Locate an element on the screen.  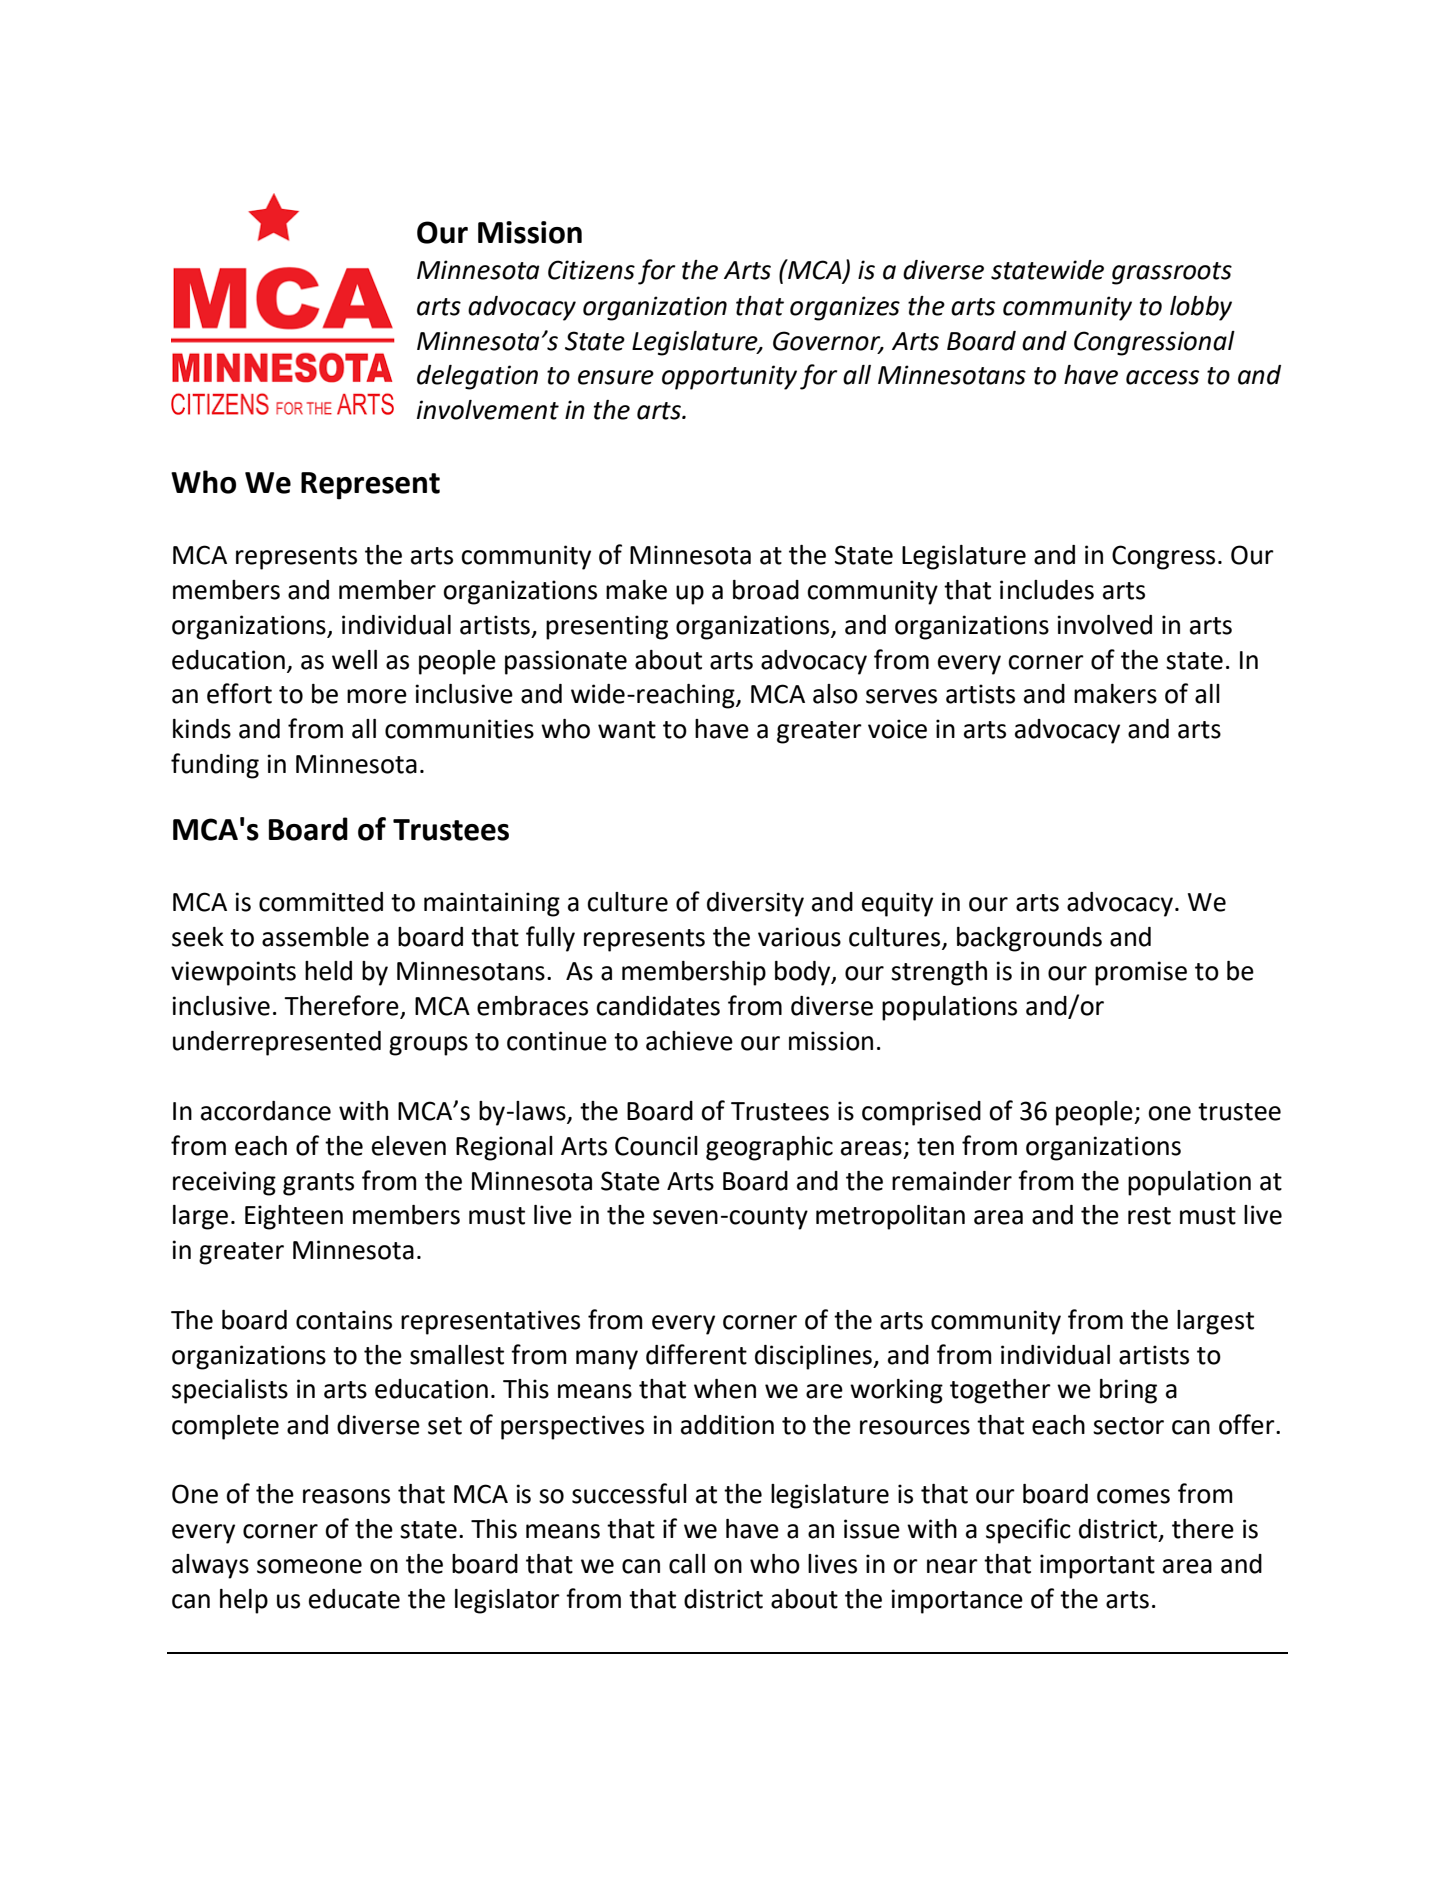
call is located at coordinates (687, 1564).
